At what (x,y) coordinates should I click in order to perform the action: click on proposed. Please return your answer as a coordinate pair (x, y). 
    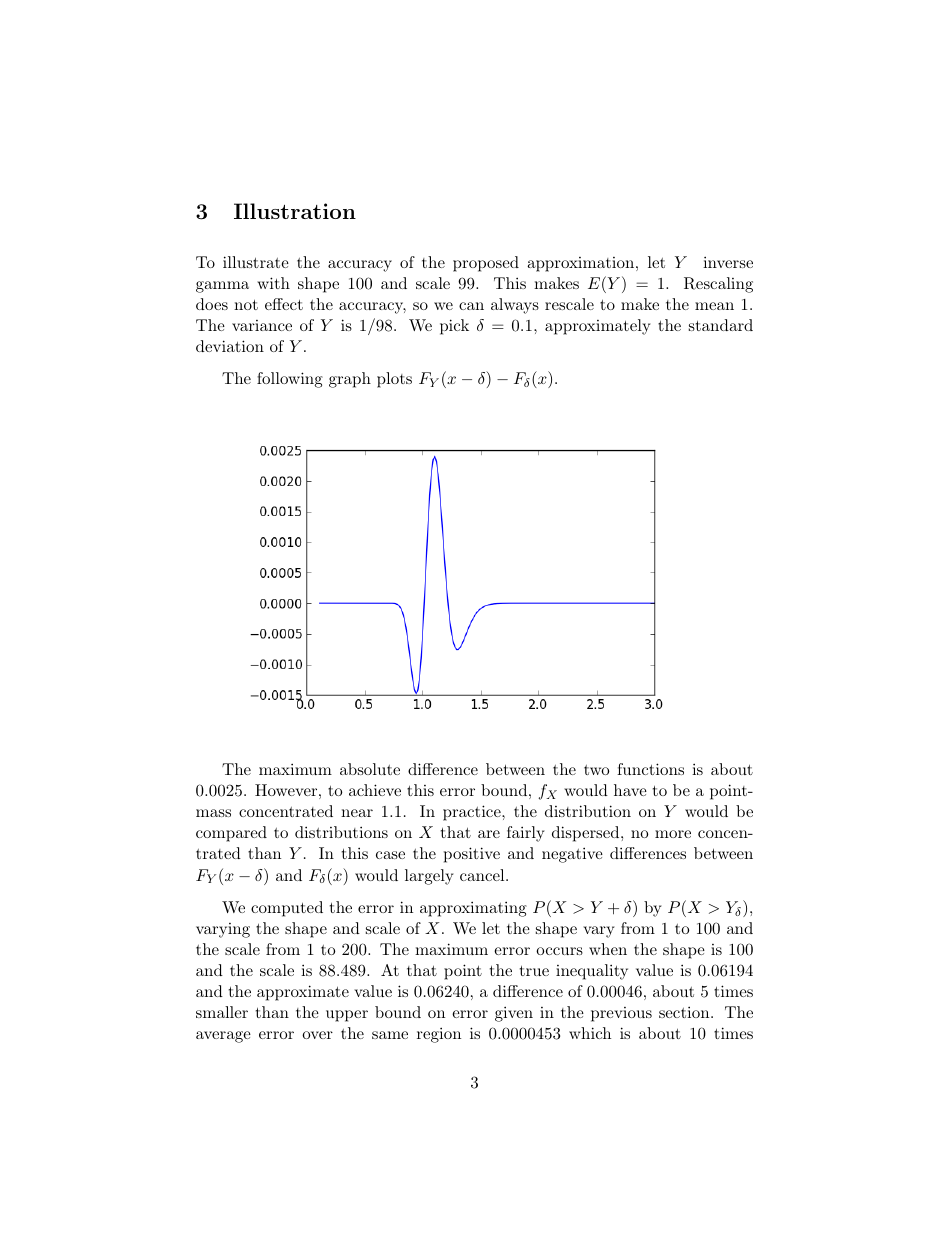
    Looking at the image, I should click on (486, 264).
